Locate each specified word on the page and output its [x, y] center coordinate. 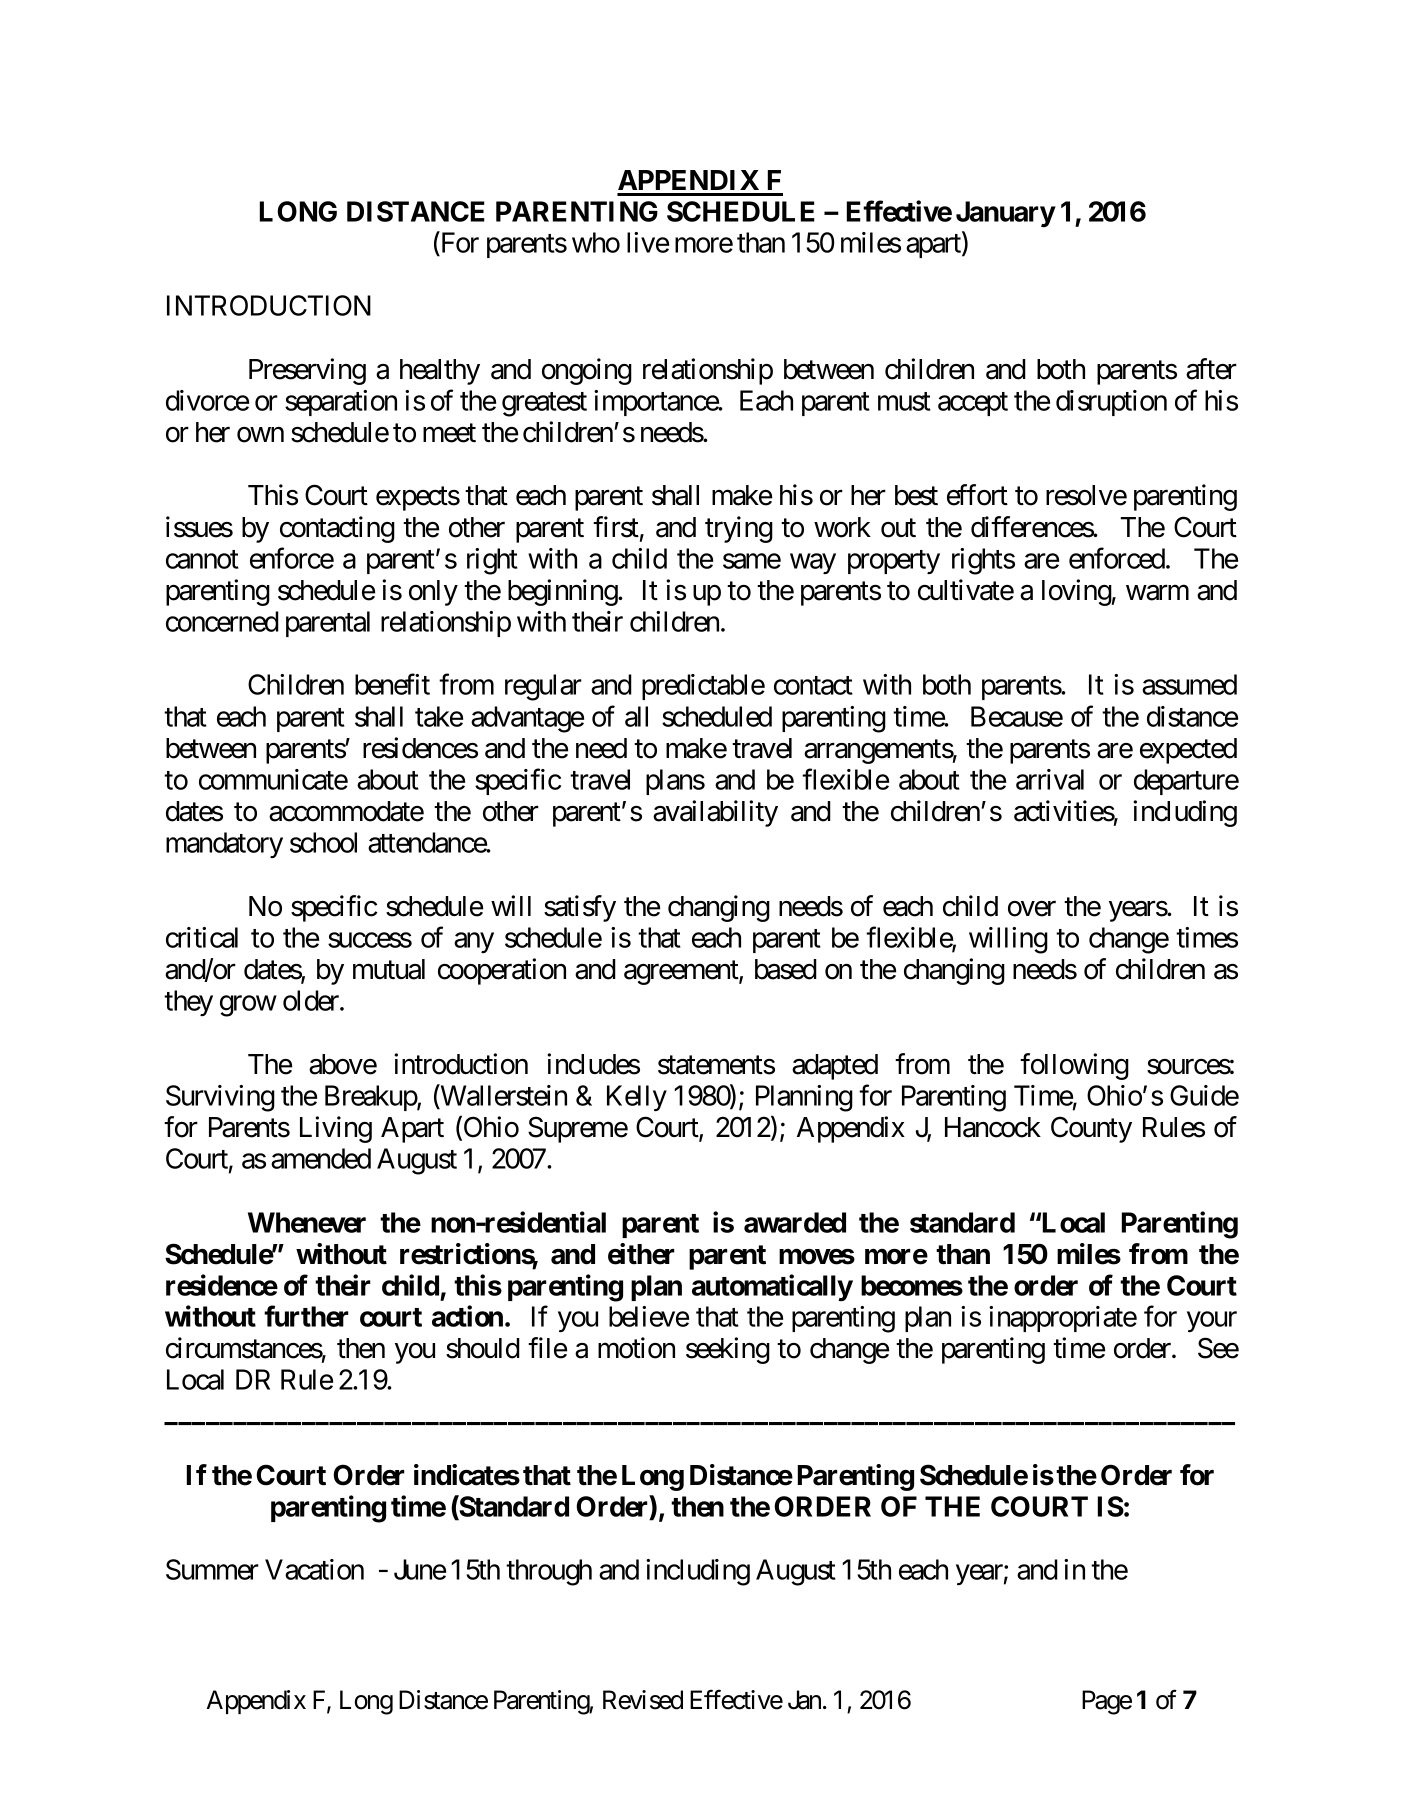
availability [715, 813]
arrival [1050, 779]
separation [341, 403]
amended [321, 1158]
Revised [643, 1700]
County [1091, 1129]
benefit [392, 684]
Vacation [314, 1569]
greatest [544, 404]
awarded [795, 1222]
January [1005, 214]
